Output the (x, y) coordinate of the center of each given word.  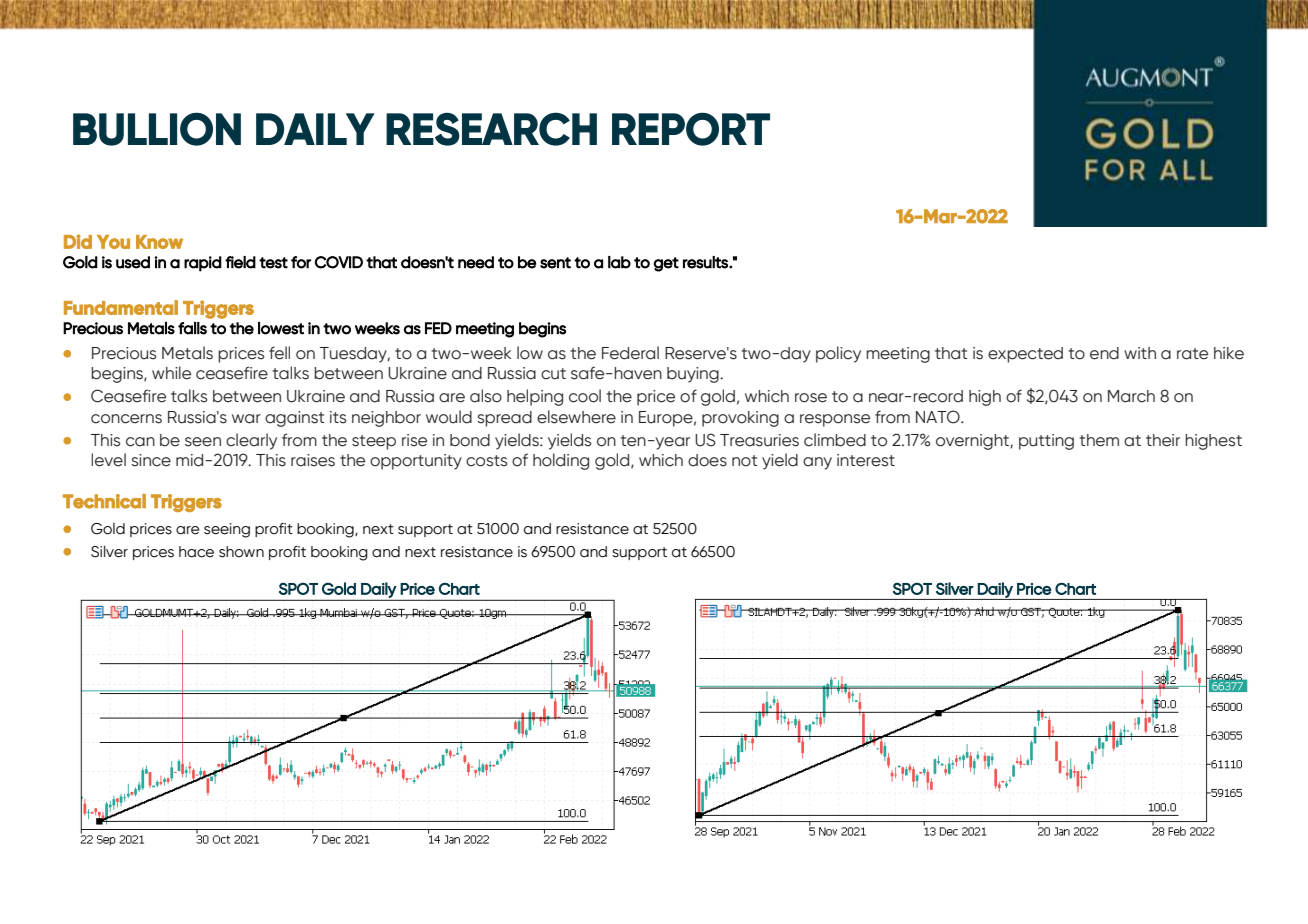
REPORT (691, 129)
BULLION (157, 129)
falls (192, 328)
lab (619, 262)
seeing (227, 530)
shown (241, 552)
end (1104, 353)
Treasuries (759, 440)
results (706, 262)
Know (159, 242)
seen (203, 442)
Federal (630, 353)
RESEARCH (491, 129)
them (1099, 440)
